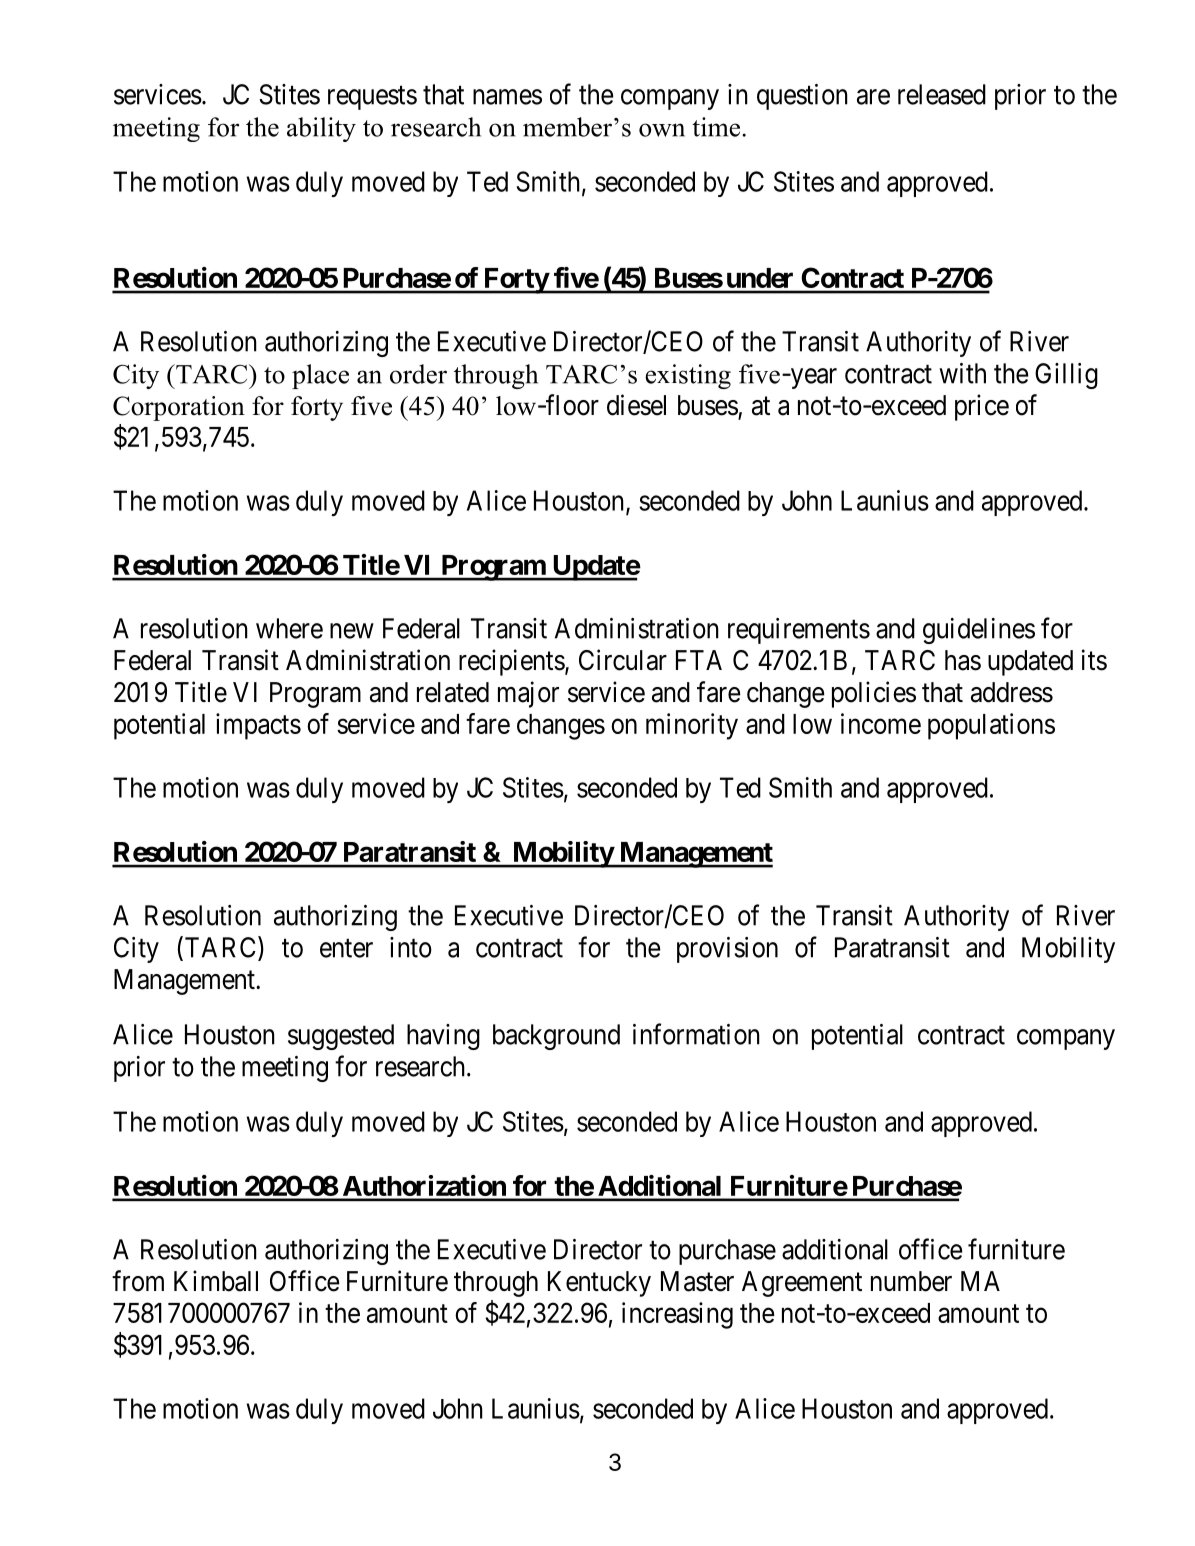 The height and width of the document is (1546, 1195). Describe the element at coordinates (911, 1281) in the document. I see `number` at that location.
